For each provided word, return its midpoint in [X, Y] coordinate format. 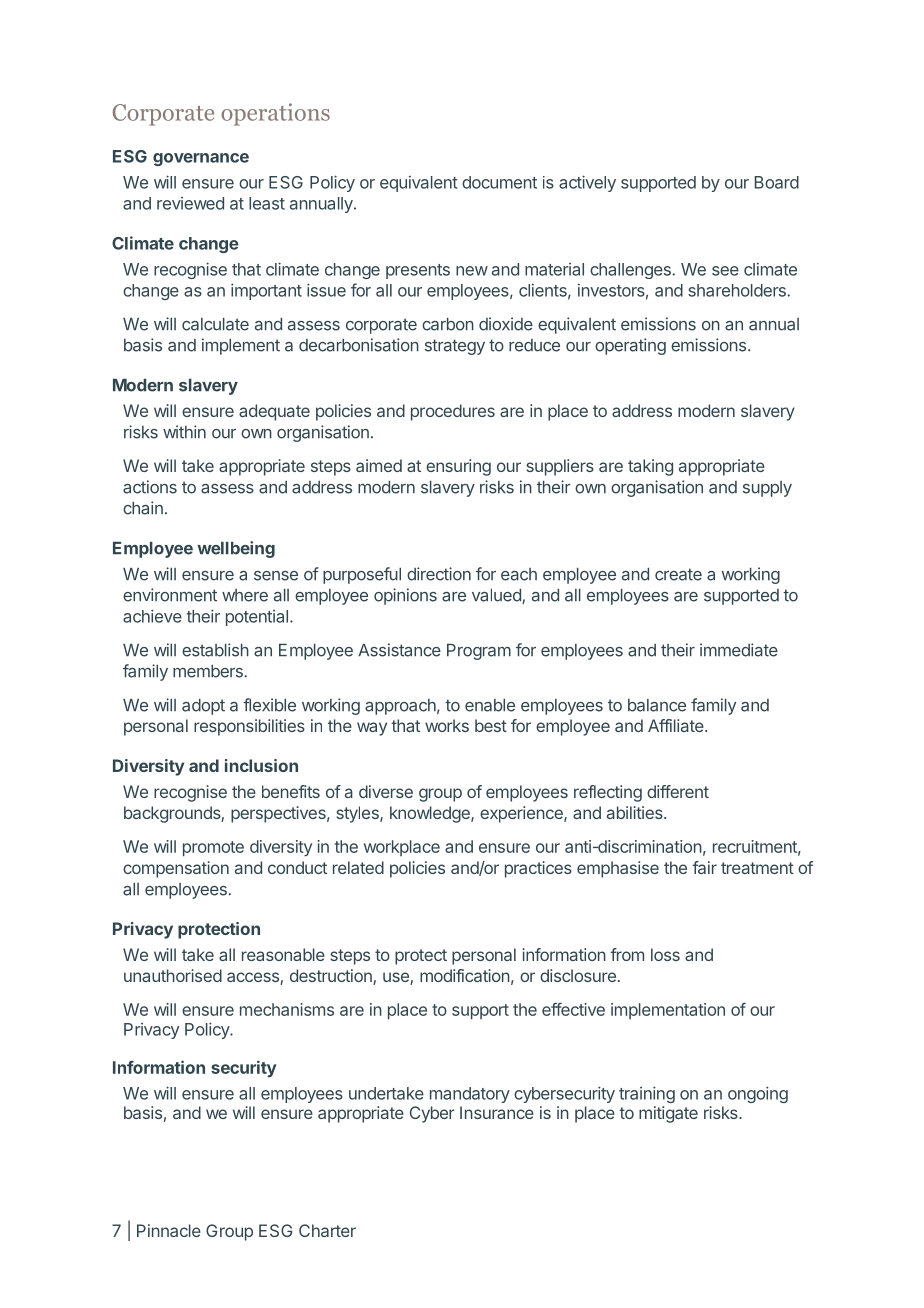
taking [650, 467]
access [254, 978]
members [209, 671]
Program [479, 652]
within [184, 432]
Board [777, 182]
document [499, 182]
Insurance [497, 1112]
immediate [739, 650]
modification [465, 975]
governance [201, 159]
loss [665, 954]
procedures [453, 412]
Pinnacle [169, 1230]
